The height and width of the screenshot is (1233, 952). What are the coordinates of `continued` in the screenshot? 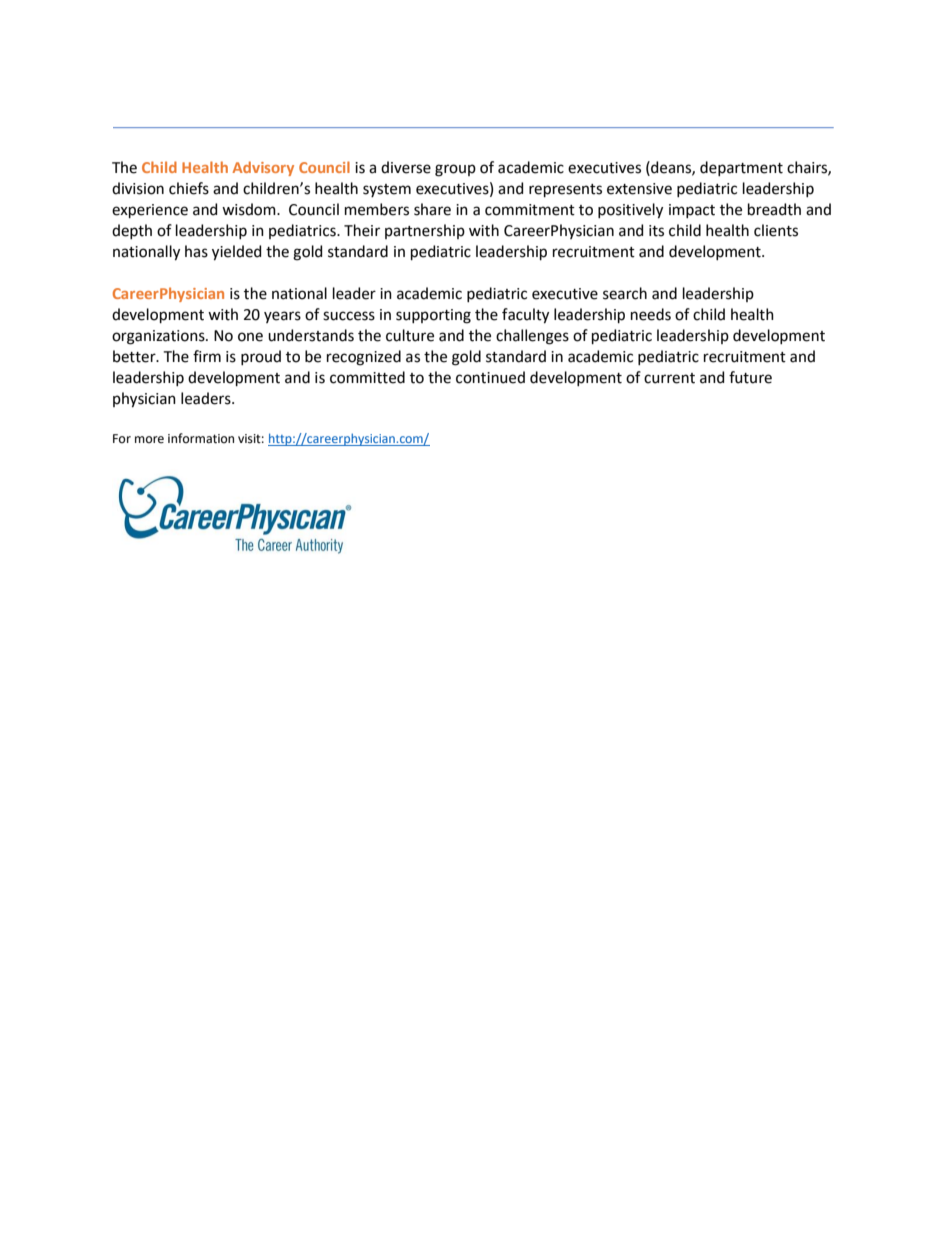 It's located at (490, 377).
